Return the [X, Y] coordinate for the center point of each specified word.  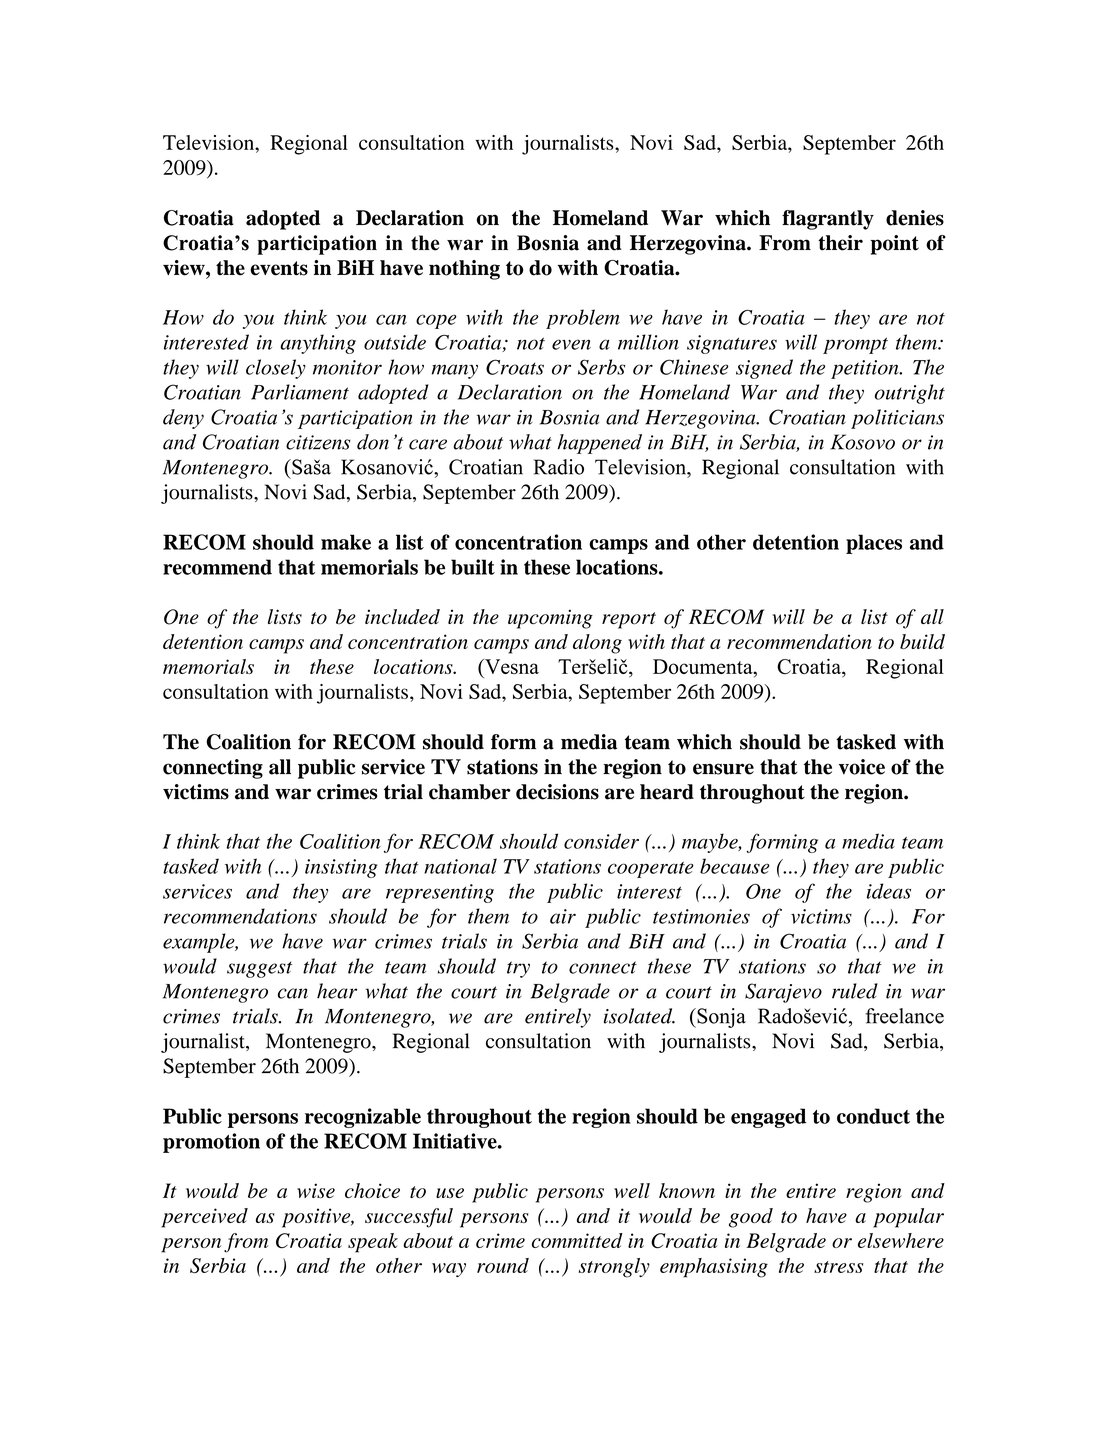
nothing [464, 270]
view [185, 268]
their [840, 243]
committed [577, 1240]
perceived [204, 1218]
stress [838, 1267]
